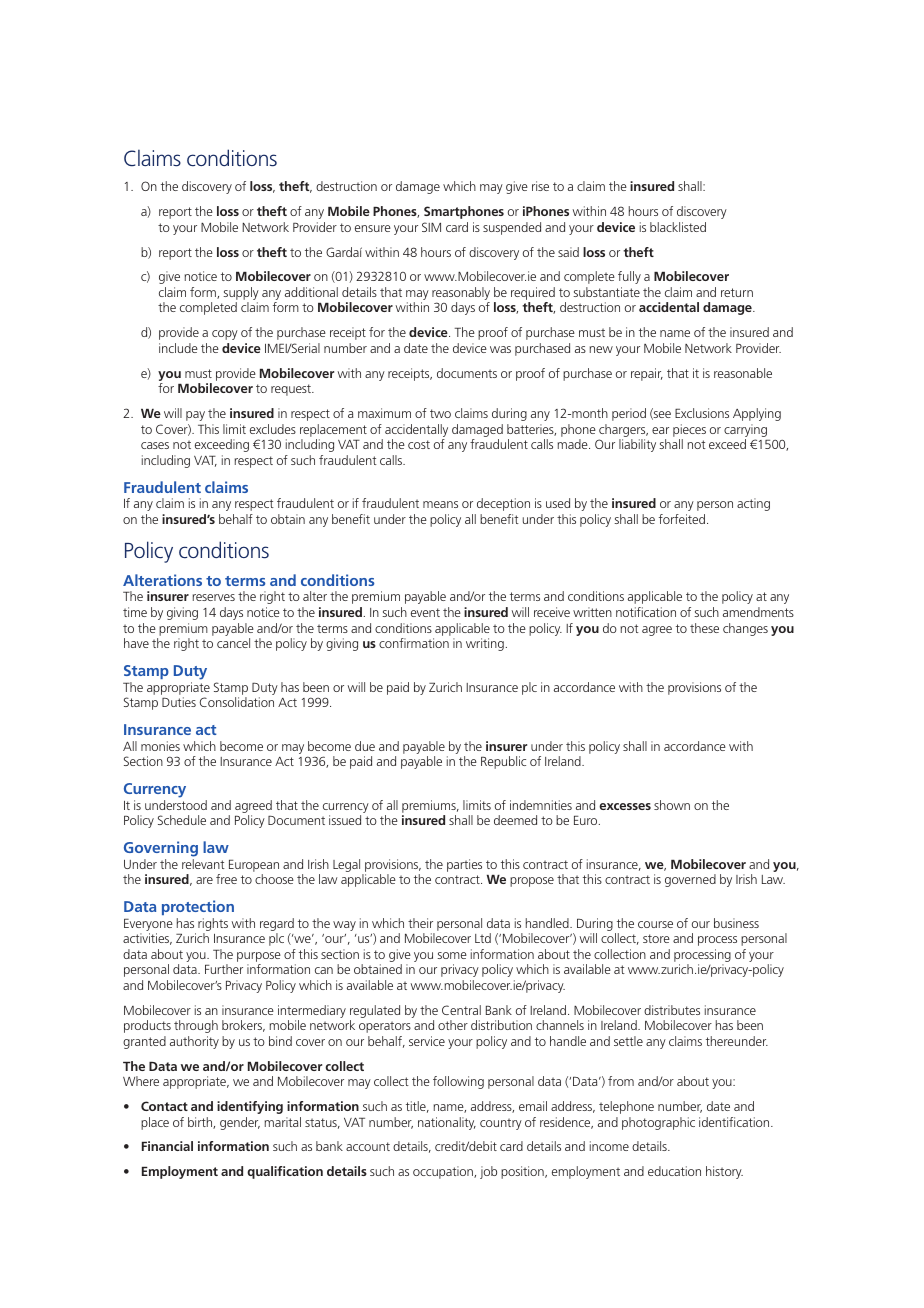 This image has width=924, height=1308. I want to click on blacklisted, so click(678, 227).
